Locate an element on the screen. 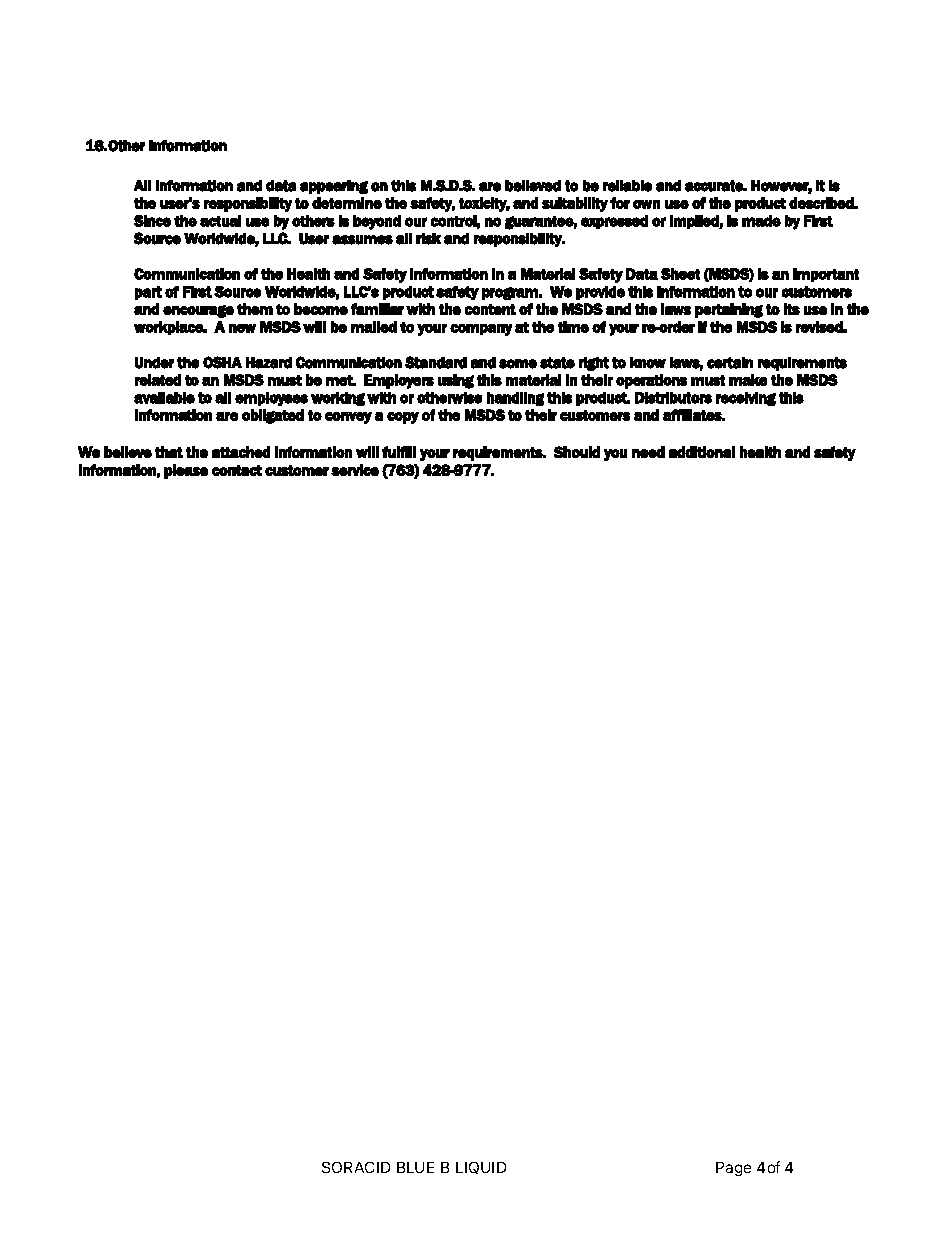  made is located at coordinates (761, 221).
